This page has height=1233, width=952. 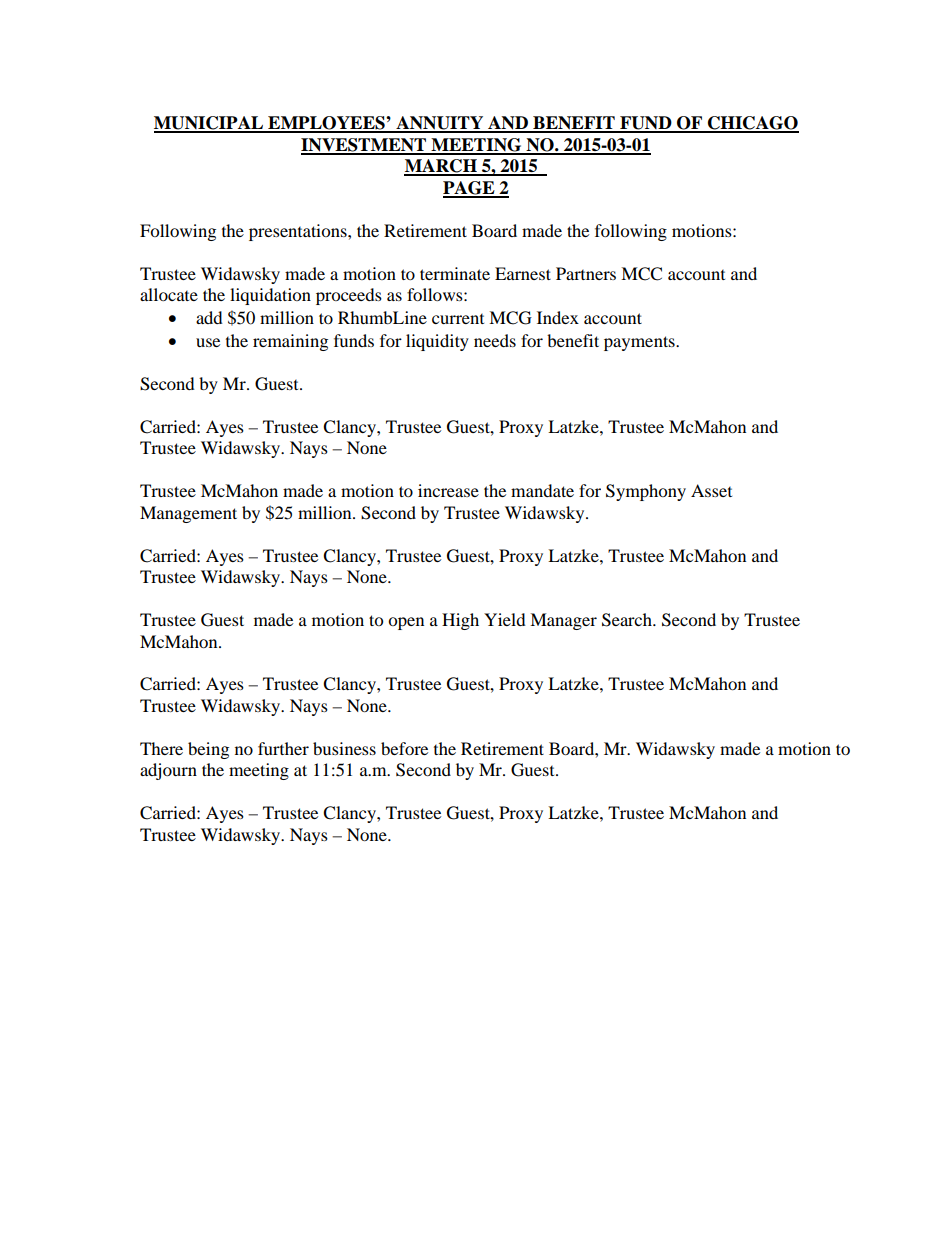 What do you see at coordinates (628, 620) in the page?
I see `Search` at bounding box center [628, 620].
